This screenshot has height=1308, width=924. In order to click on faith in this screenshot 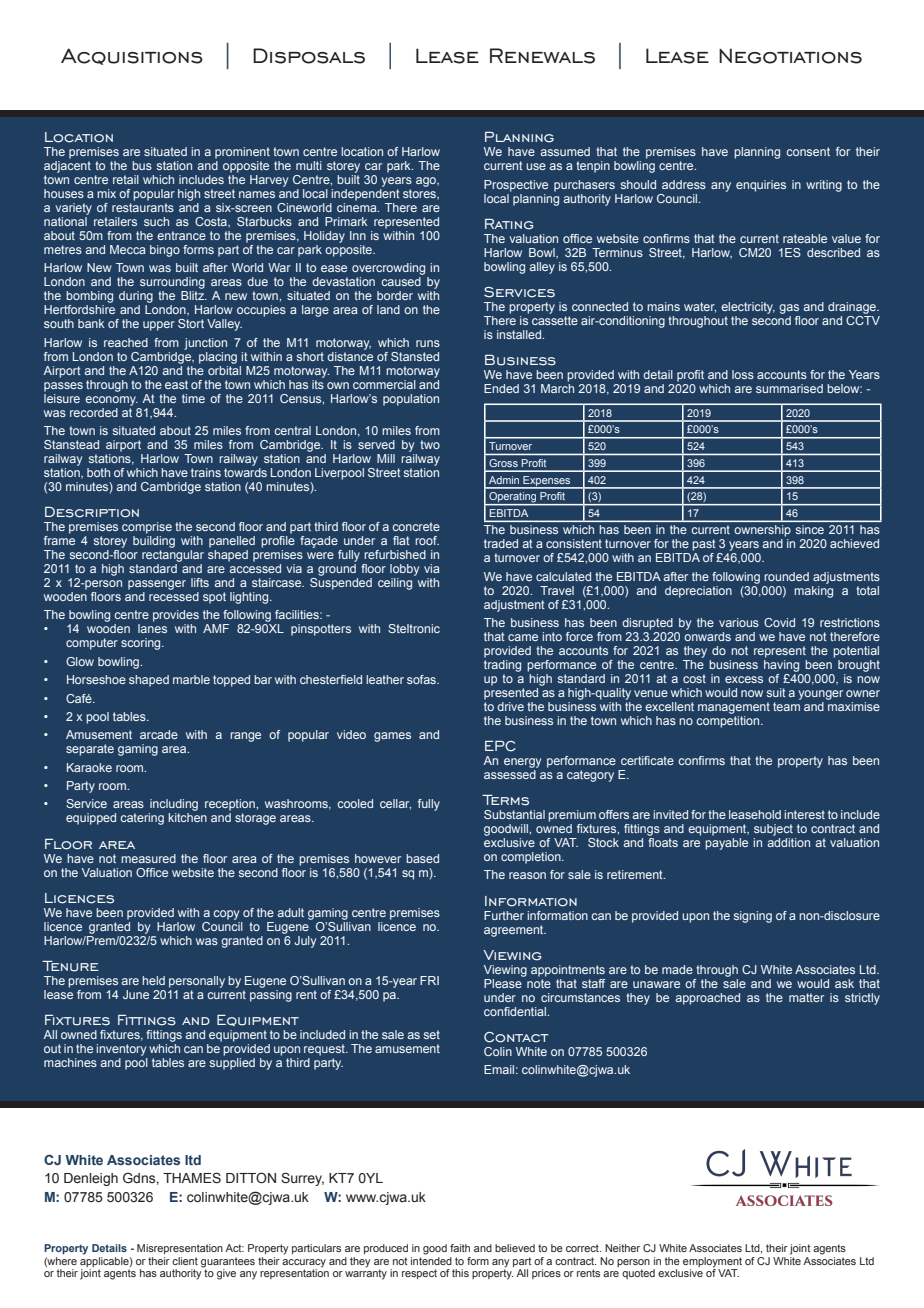, I will do `click(460, 1248)`.
